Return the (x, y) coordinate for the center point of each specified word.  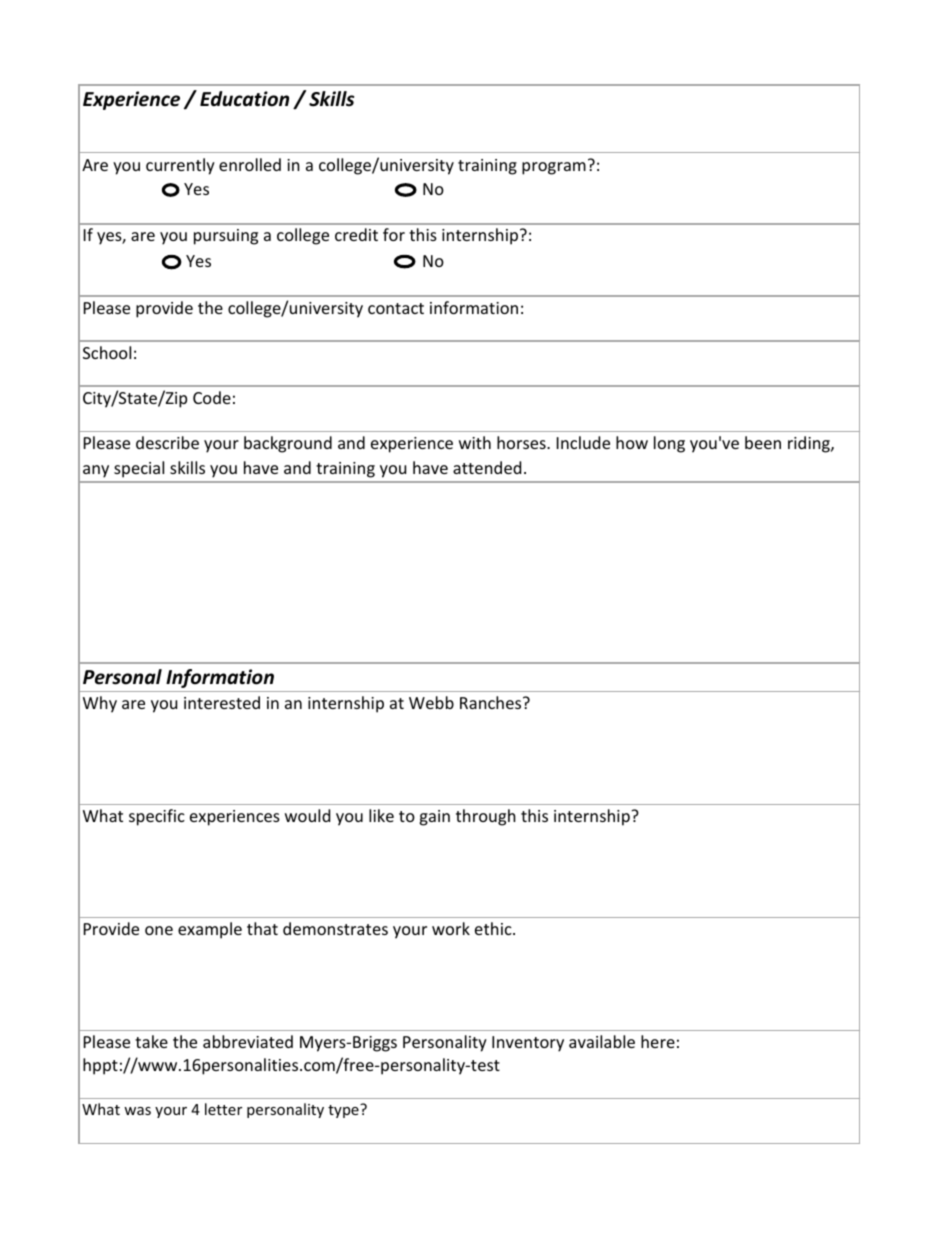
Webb (431, 702)
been (763, 442)
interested (222, 702)
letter (223, 1109)
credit (356, 234)
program (554, 168)
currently (180, 166)
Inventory (528, 1044)
